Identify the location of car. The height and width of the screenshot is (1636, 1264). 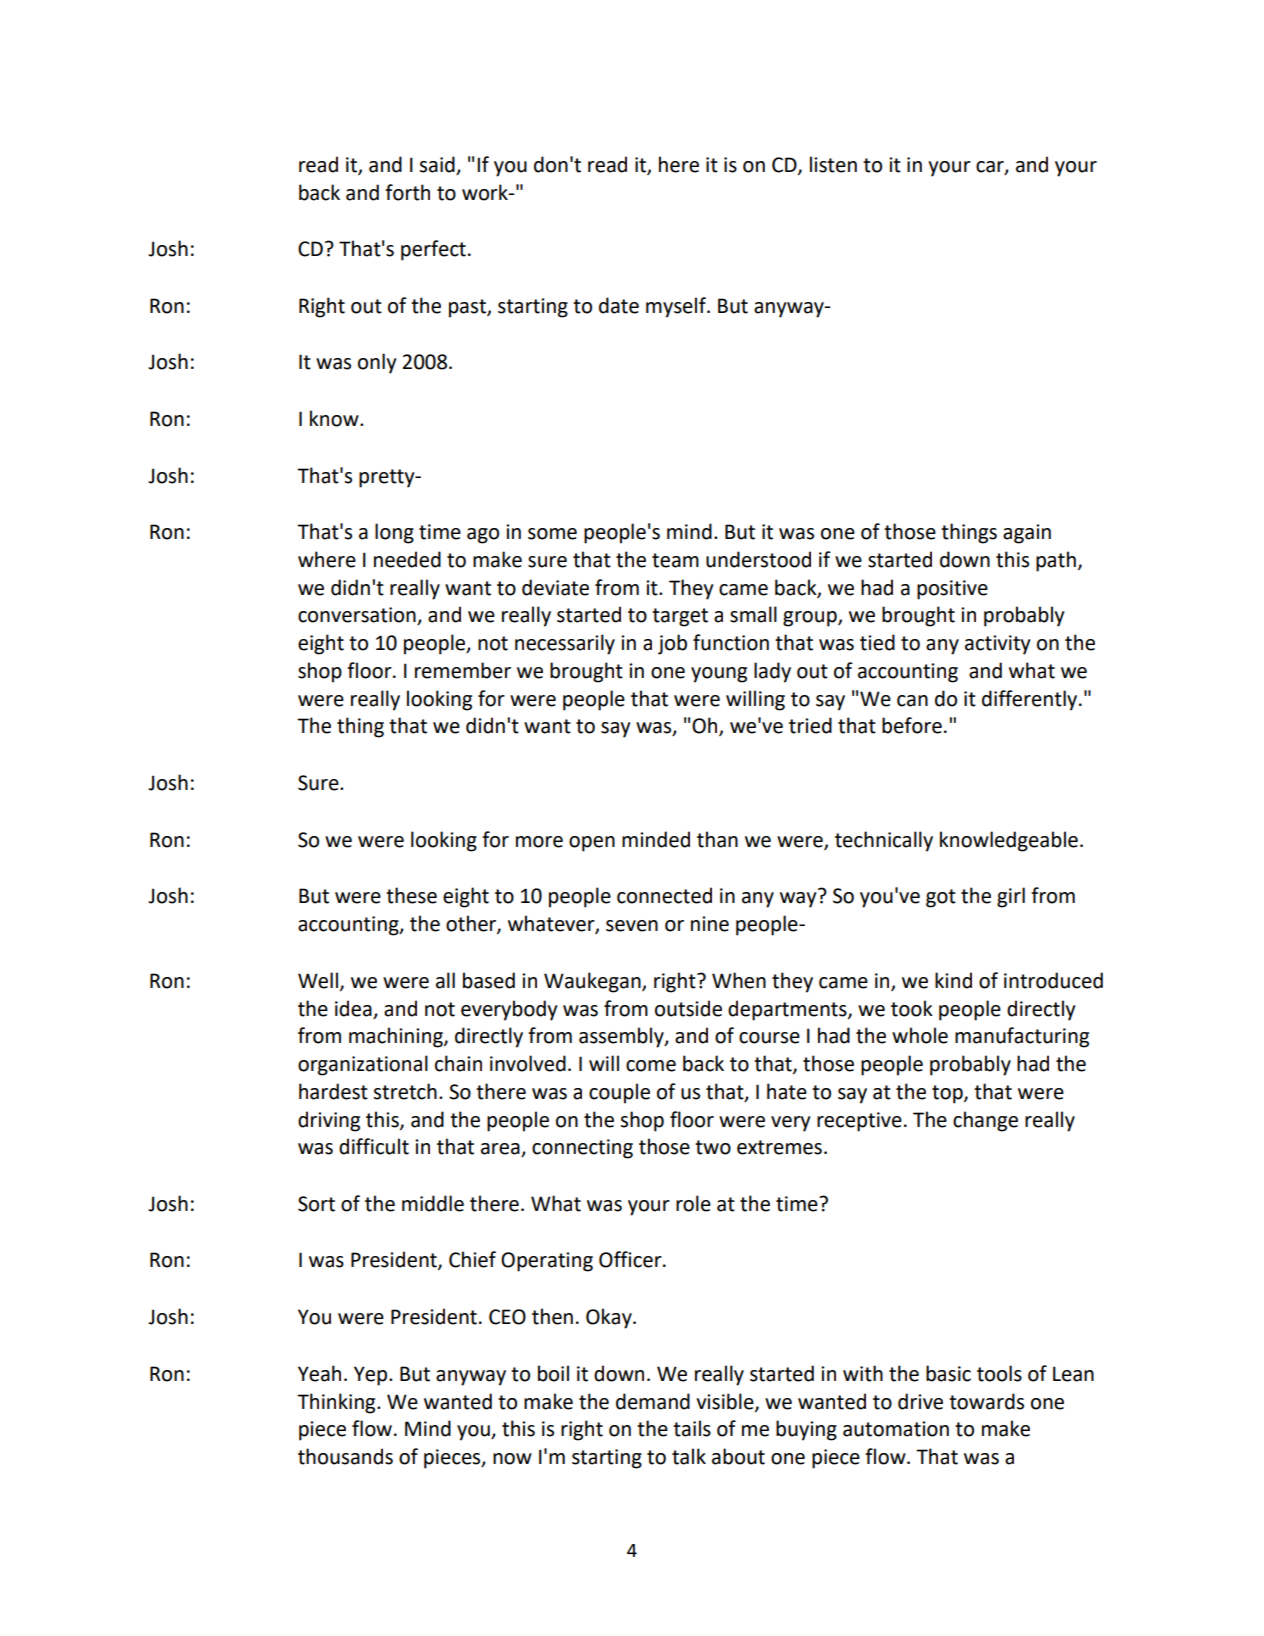
(991, 167).
